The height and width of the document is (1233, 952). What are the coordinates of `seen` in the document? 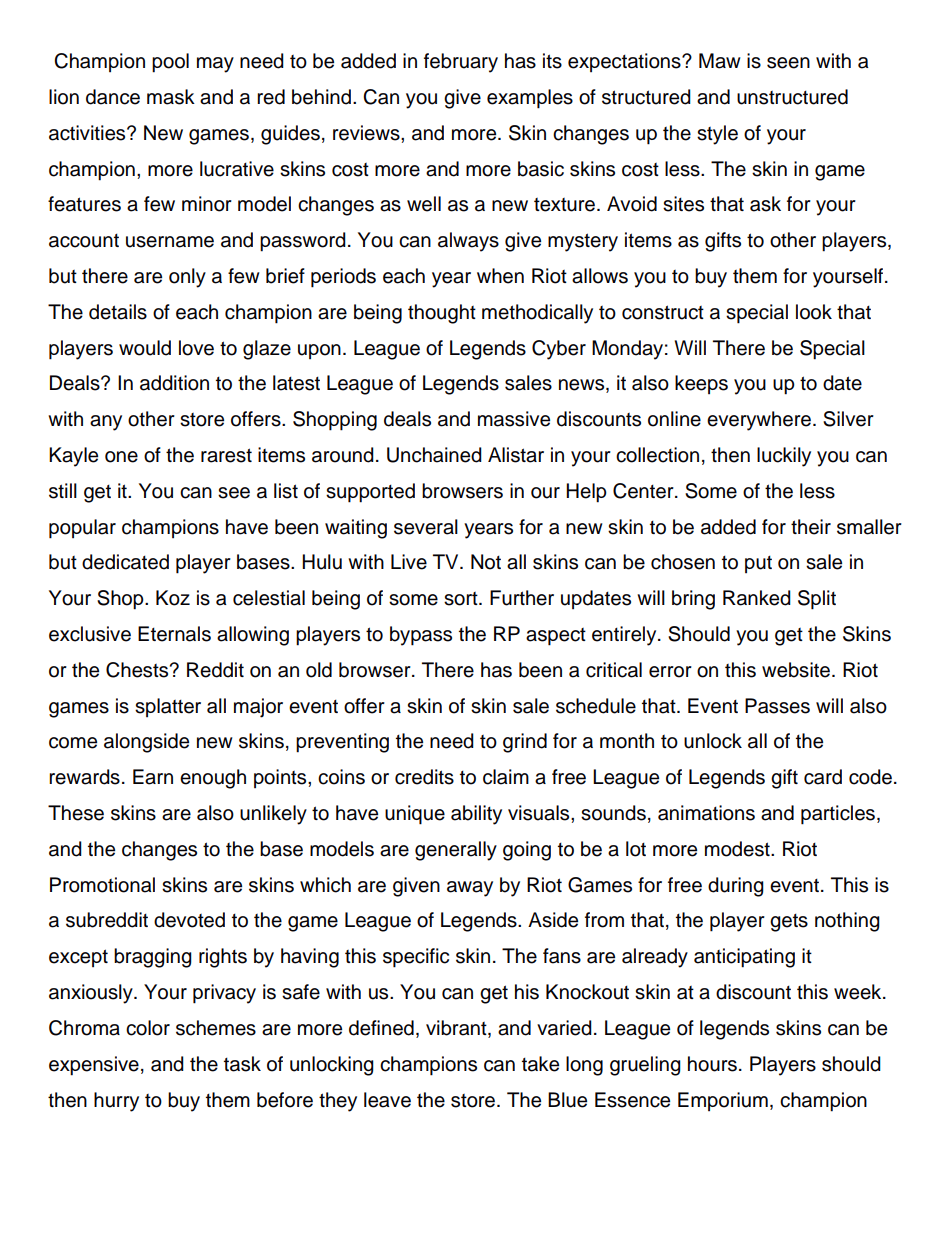 It's located at (788, 63).
